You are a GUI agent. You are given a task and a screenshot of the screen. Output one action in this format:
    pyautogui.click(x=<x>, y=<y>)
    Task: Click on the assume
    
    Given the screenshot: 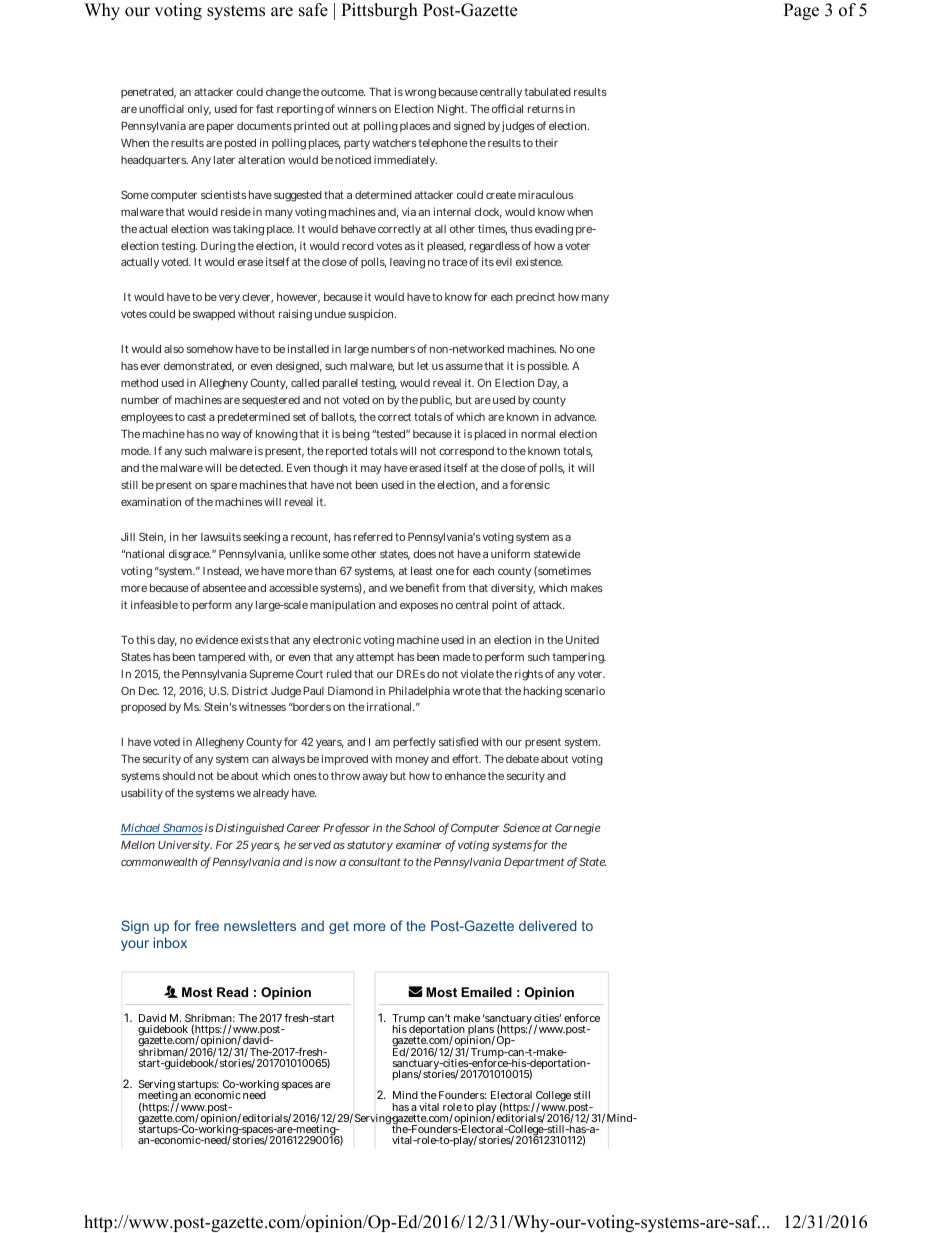 What is the action you would take?
    pyautogui.click(x=464, y=367)
